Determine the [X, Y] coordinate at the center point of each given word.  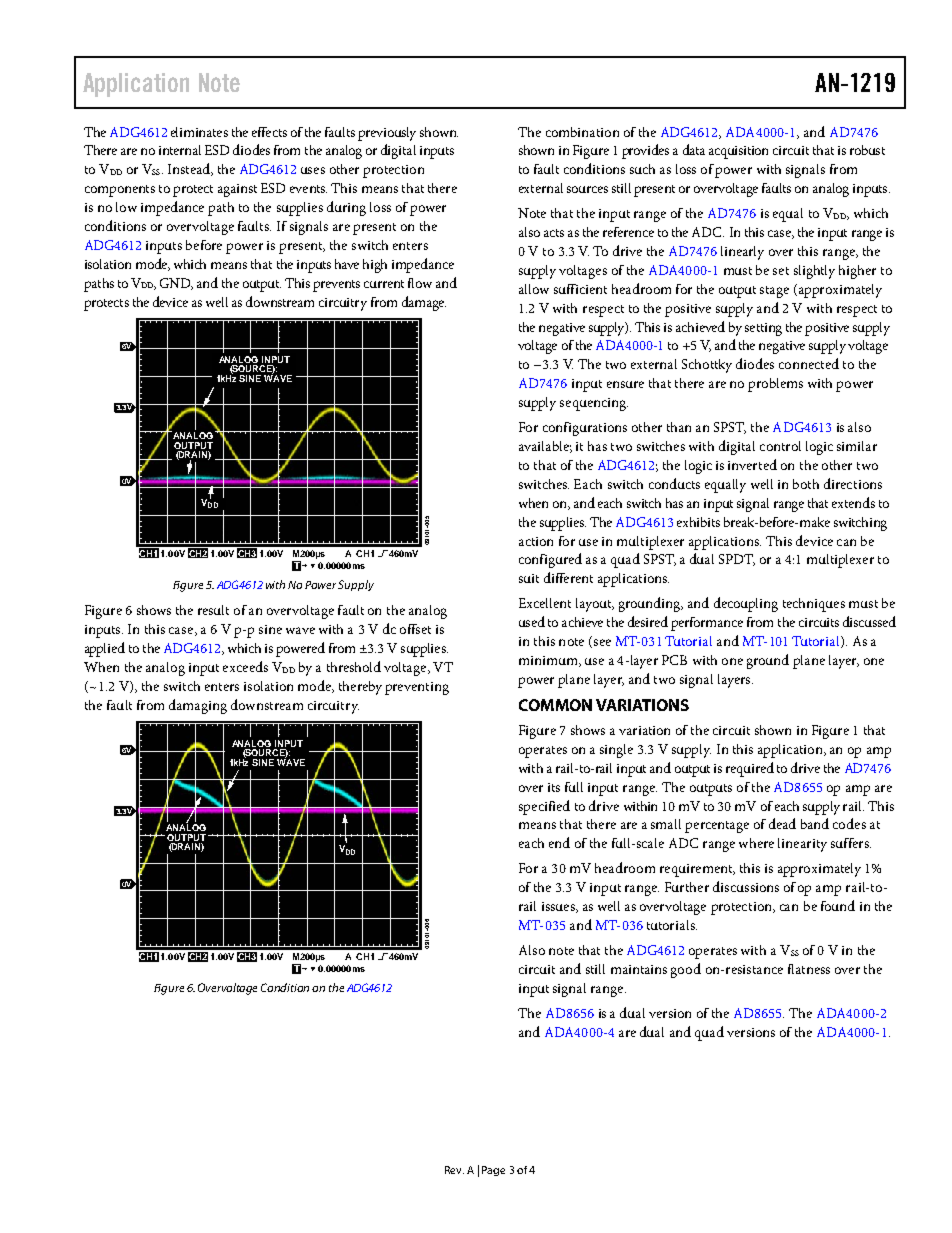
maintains [639, 969]
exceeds [245, 666]
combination [582, 132]
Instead [190, 169]
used [532, 621]
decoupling [746, 604]
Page [493, 1171]
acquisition [738, 152]
